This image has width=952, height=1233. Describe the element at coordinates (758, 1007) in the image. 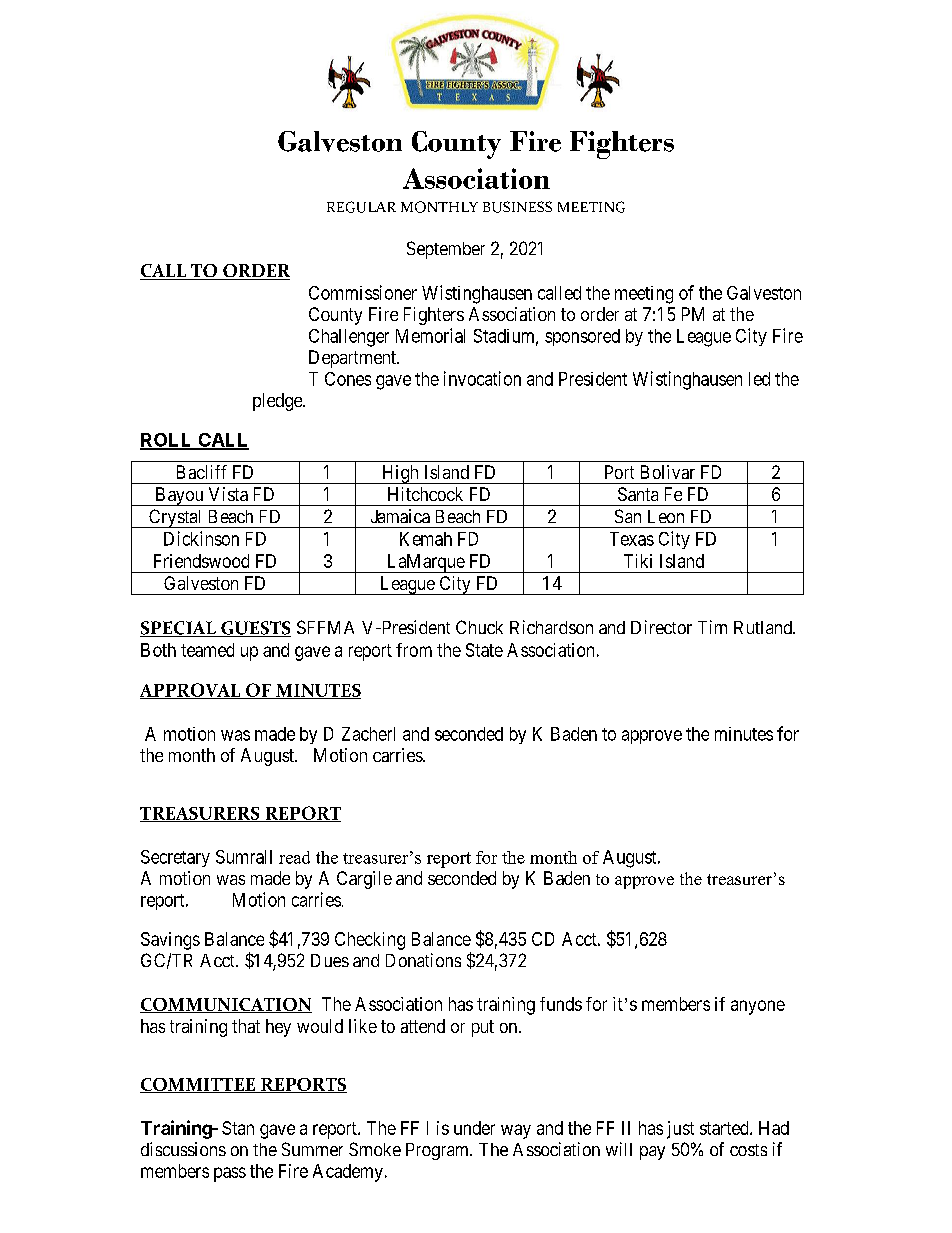

I see `anyone` at that location.
